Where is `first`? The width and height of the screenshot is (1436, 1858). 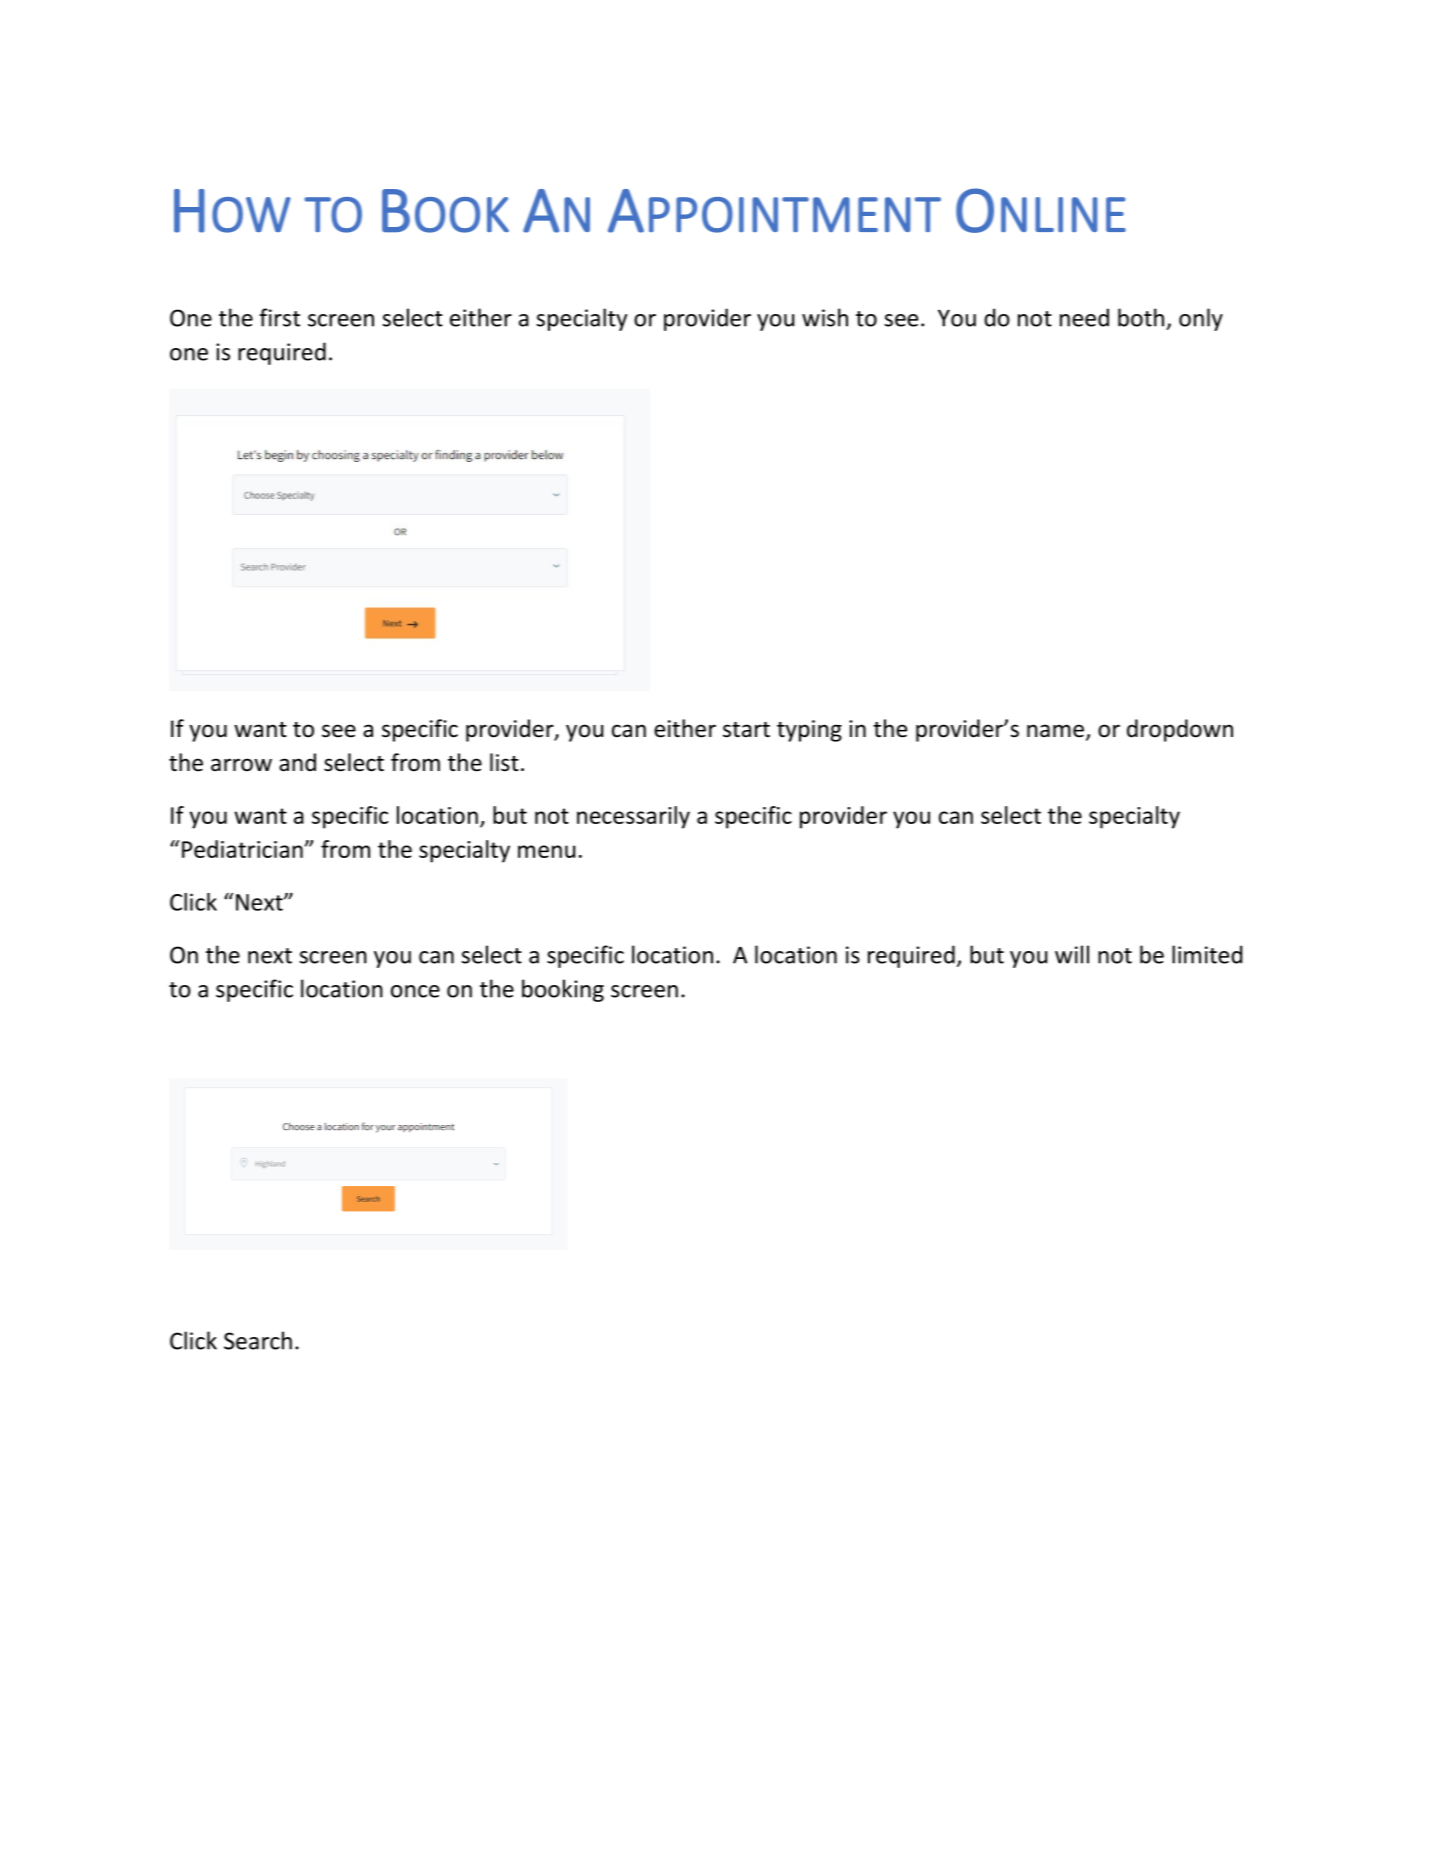 first is located at coordinates (279, 317).
